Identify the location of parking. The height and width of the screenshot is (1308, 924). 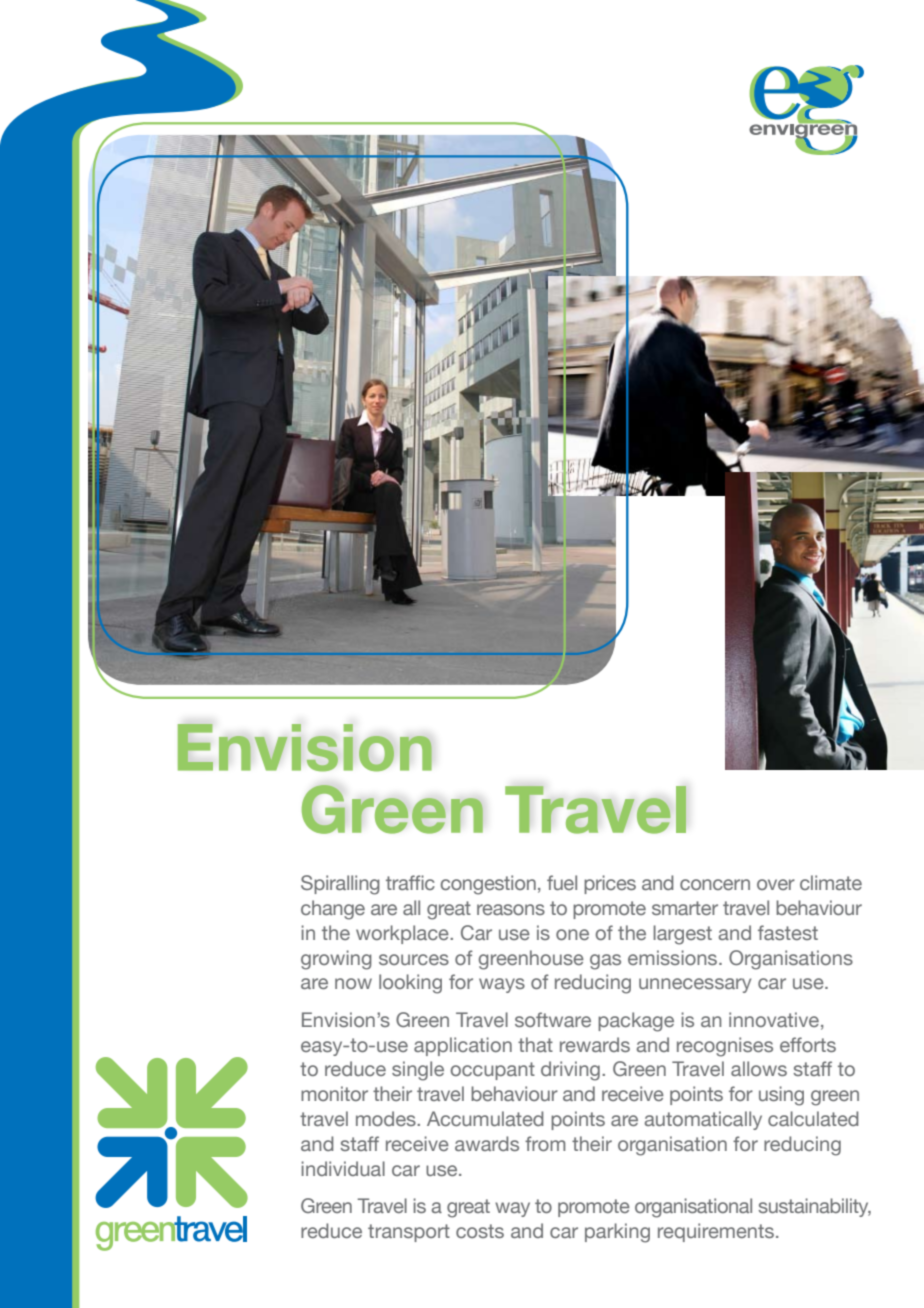
(617, 1233).
